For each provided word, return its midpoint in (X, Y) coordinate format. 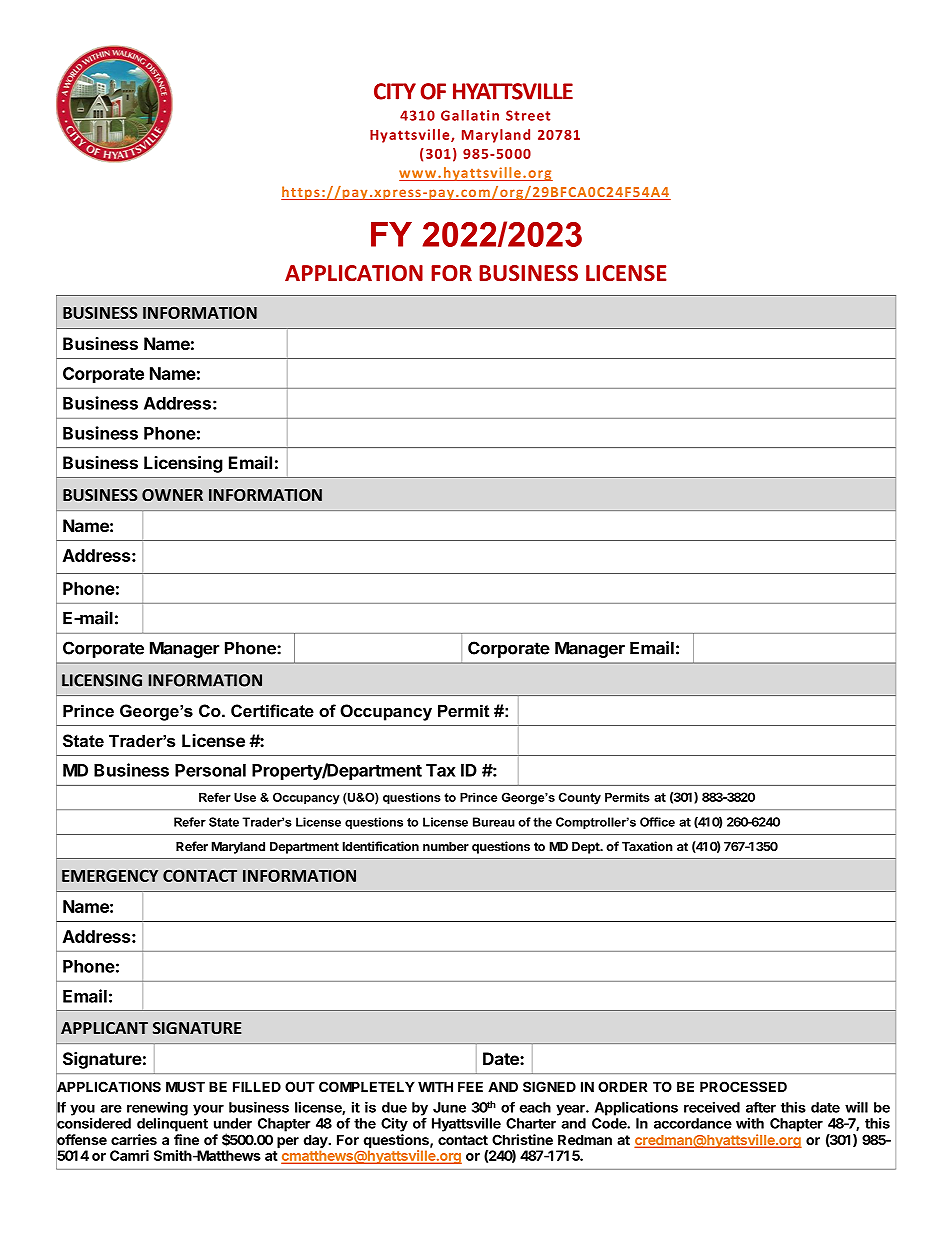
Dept (587, 848)
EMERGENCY (110, 875)
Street (528, 115)
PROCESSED (743, 1086)
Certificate (272, 711)
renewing (157, 1109)
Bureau (494, 822)
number (446, 846)
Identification (381, 846)
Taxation (647, 846)
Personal (210, 770)
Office (657, 822)
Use (245, 797)
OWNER (172, 495)
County (580, 798)
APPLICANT (104, 1028)
